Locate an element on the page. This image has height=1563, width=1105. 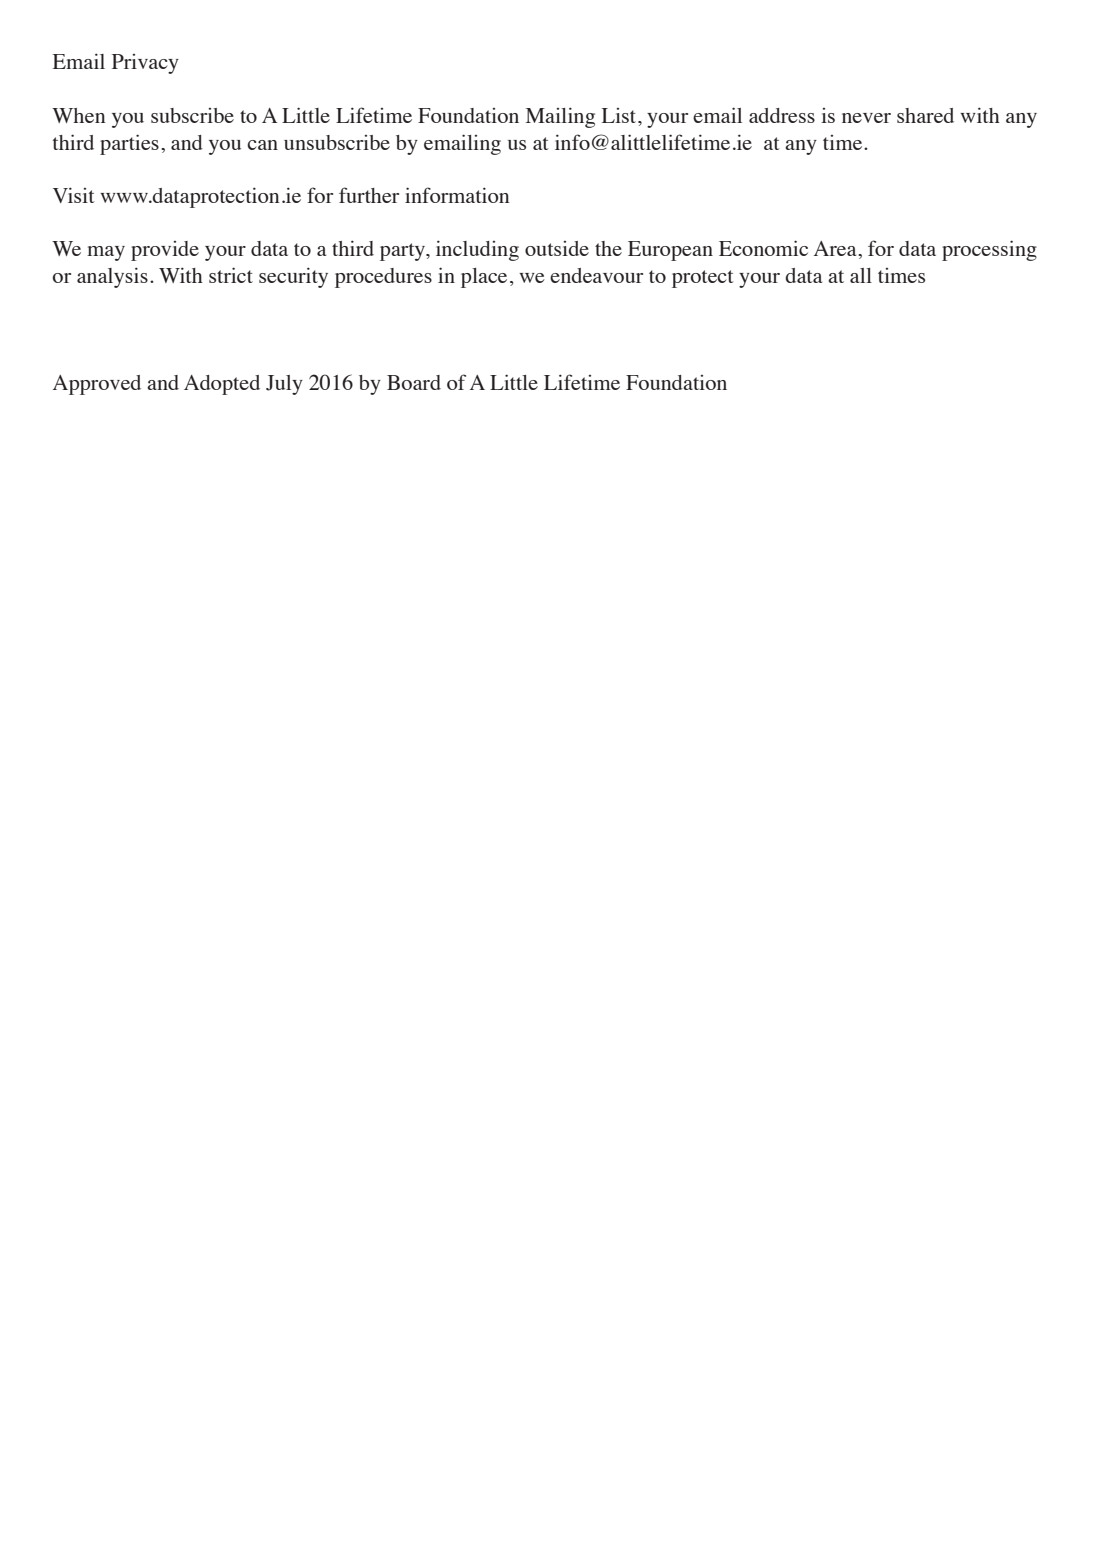
Board is located at coordinates (414, 382).
